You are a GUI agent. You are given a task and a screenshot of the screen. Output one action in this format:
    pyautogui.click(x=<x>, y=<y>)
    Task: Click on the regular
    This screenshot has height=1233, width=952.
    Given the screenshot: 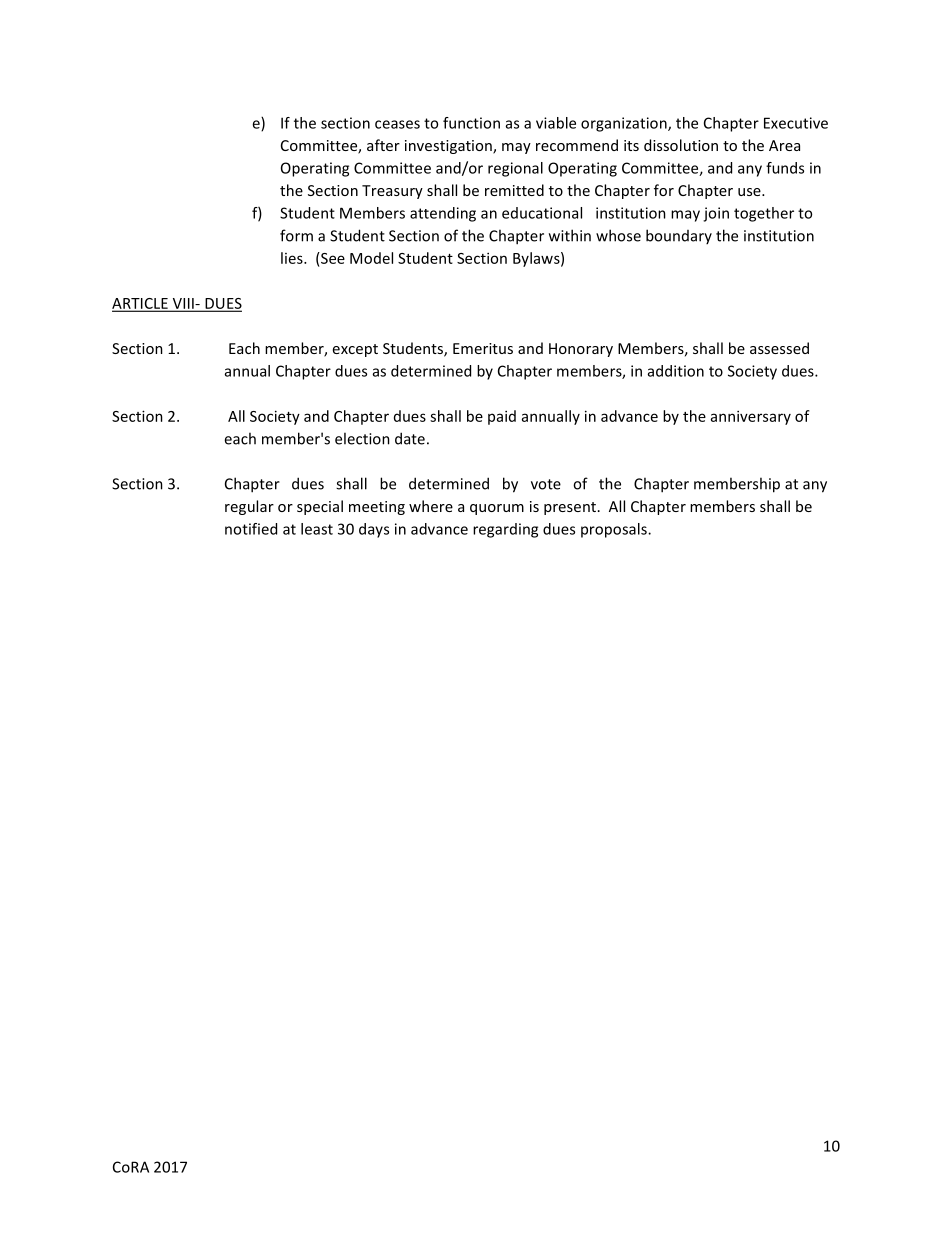 What is the action you would take?
    pyautogui.click(x=249, y=507)
